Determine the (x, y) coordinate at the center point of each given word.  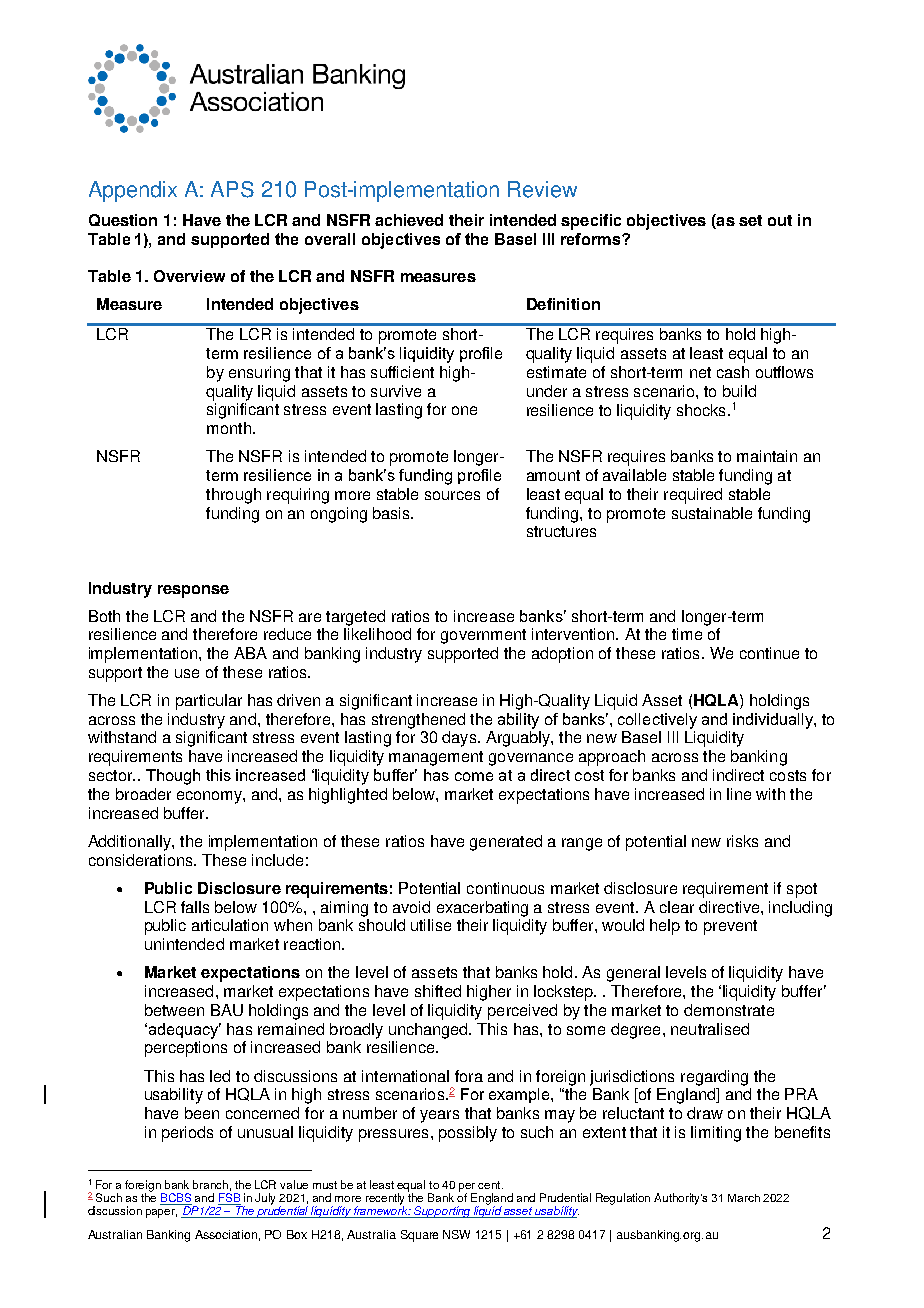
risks (742, 841)
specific (591, 222)
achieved (409, 220)
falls (195, 907)
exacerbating (482, 909)
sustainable (712, 513)
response (193, 591)
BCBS (176, 1199)
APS (232, 189)
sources (452, 495)
